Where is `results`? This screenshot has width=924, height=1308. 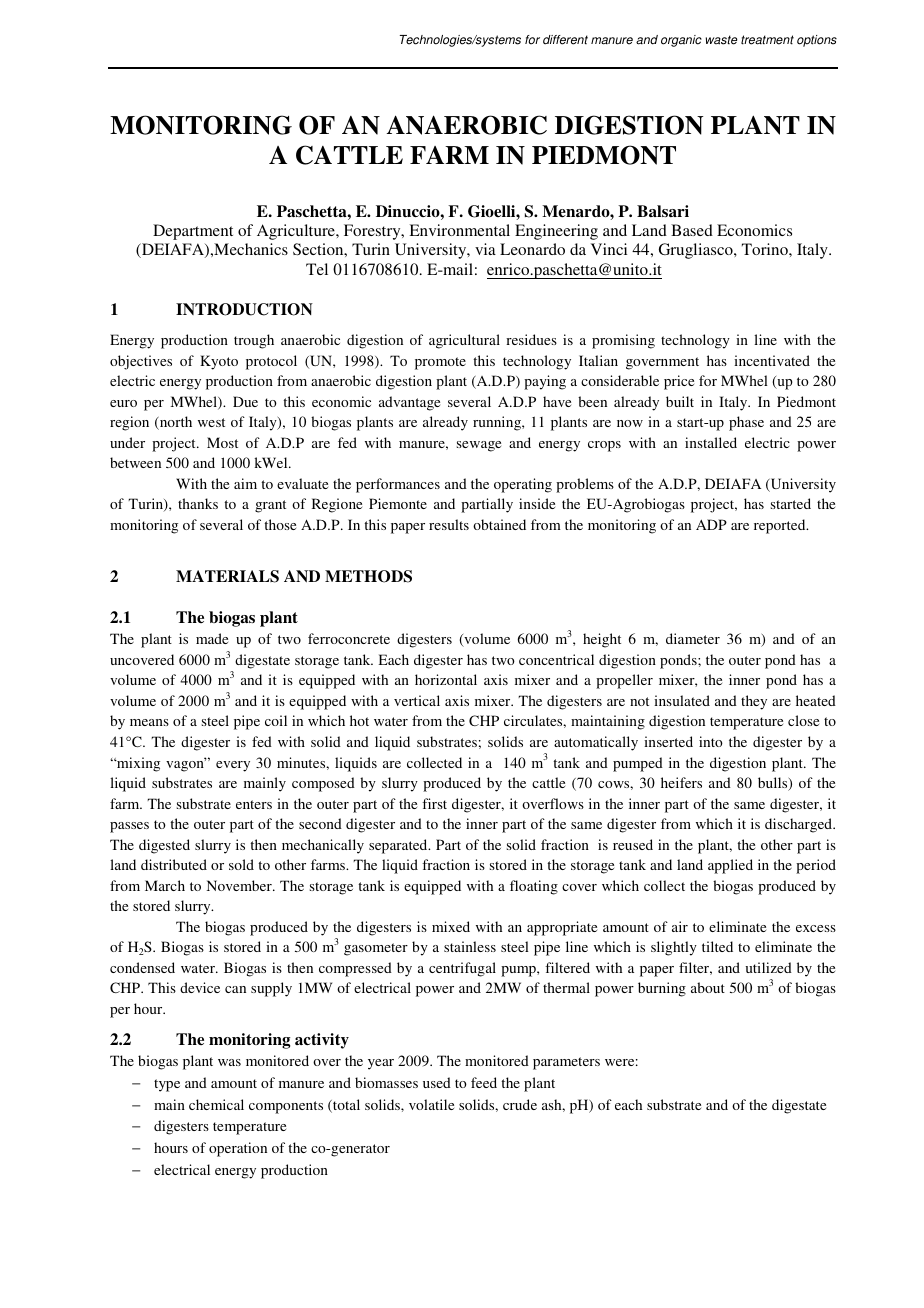 results is located at coordinates (449, 524).
